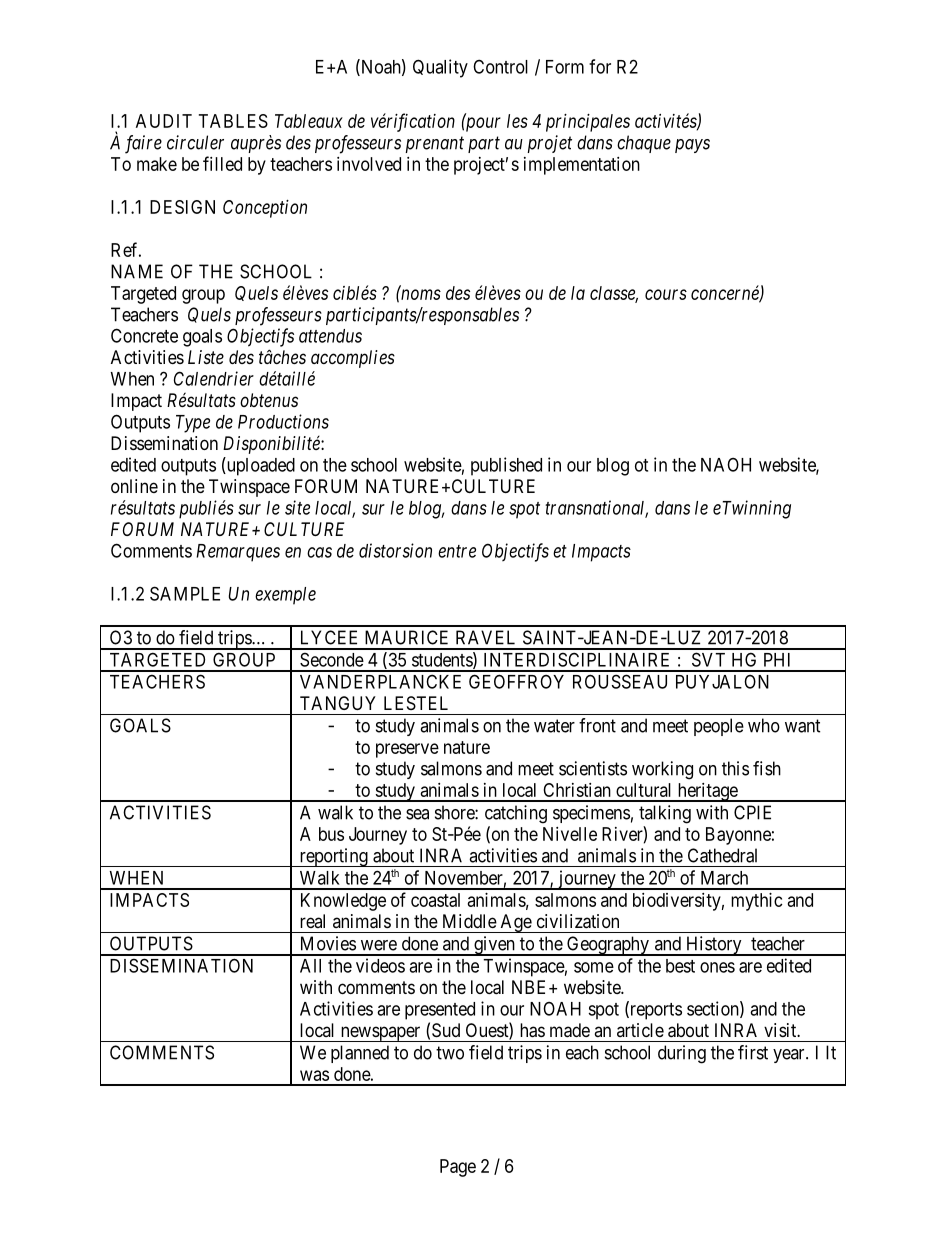  Describe the element at coordinates (440, 68) in the screenshot. I see `Quality` at that location.
